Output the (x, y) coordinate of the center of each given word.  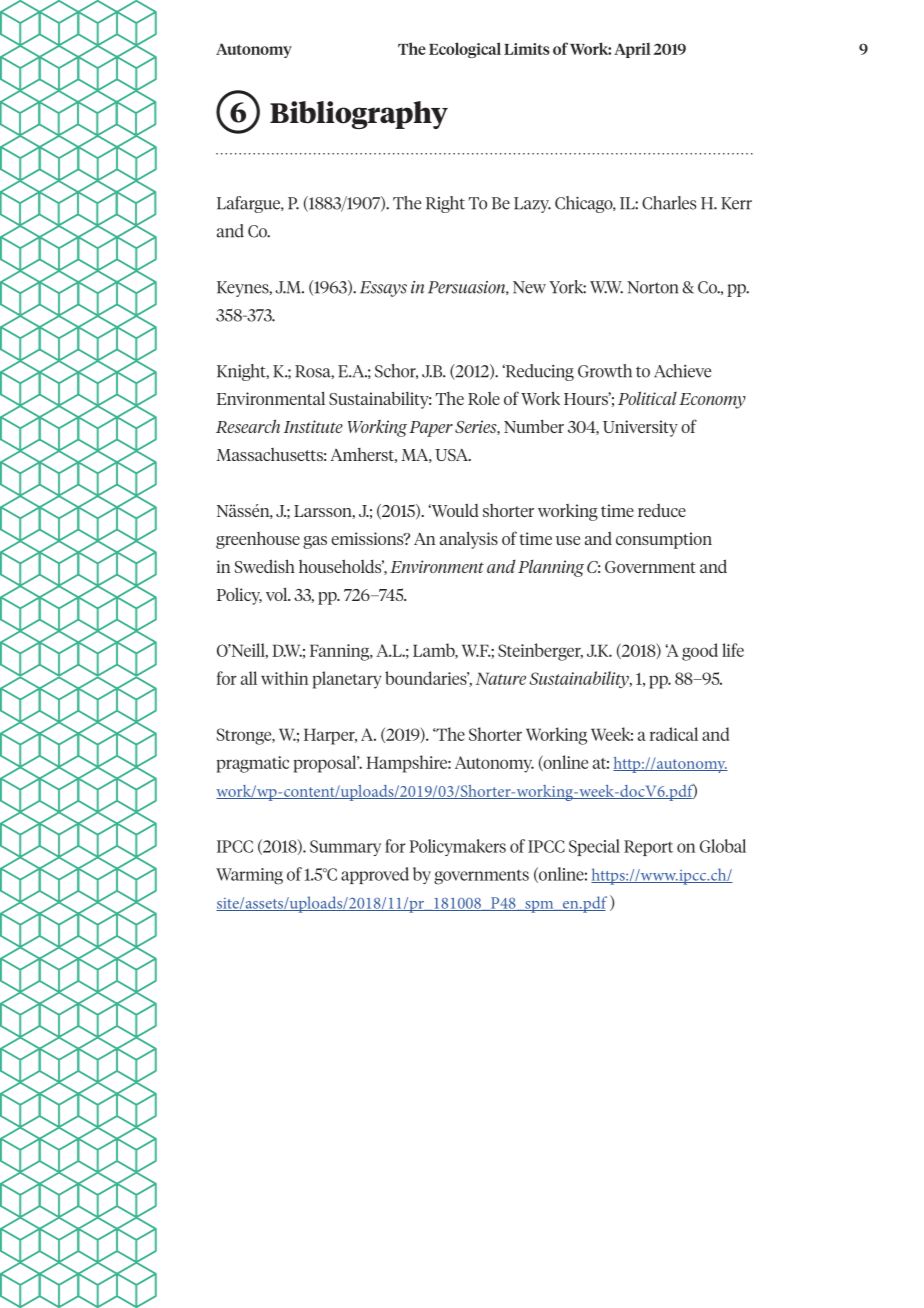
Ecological (465, 50)
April (632, 50)
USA (452, 455)
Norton (652, 287)
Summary (345, 848)
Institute (313, 426)
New (529, 287)
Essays (383, 289)
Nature (501, 678)
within (284, 678)
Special (594, 847)
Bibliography (359, 115)
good (700, 652)
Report (648, 848)
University (640, 428)
